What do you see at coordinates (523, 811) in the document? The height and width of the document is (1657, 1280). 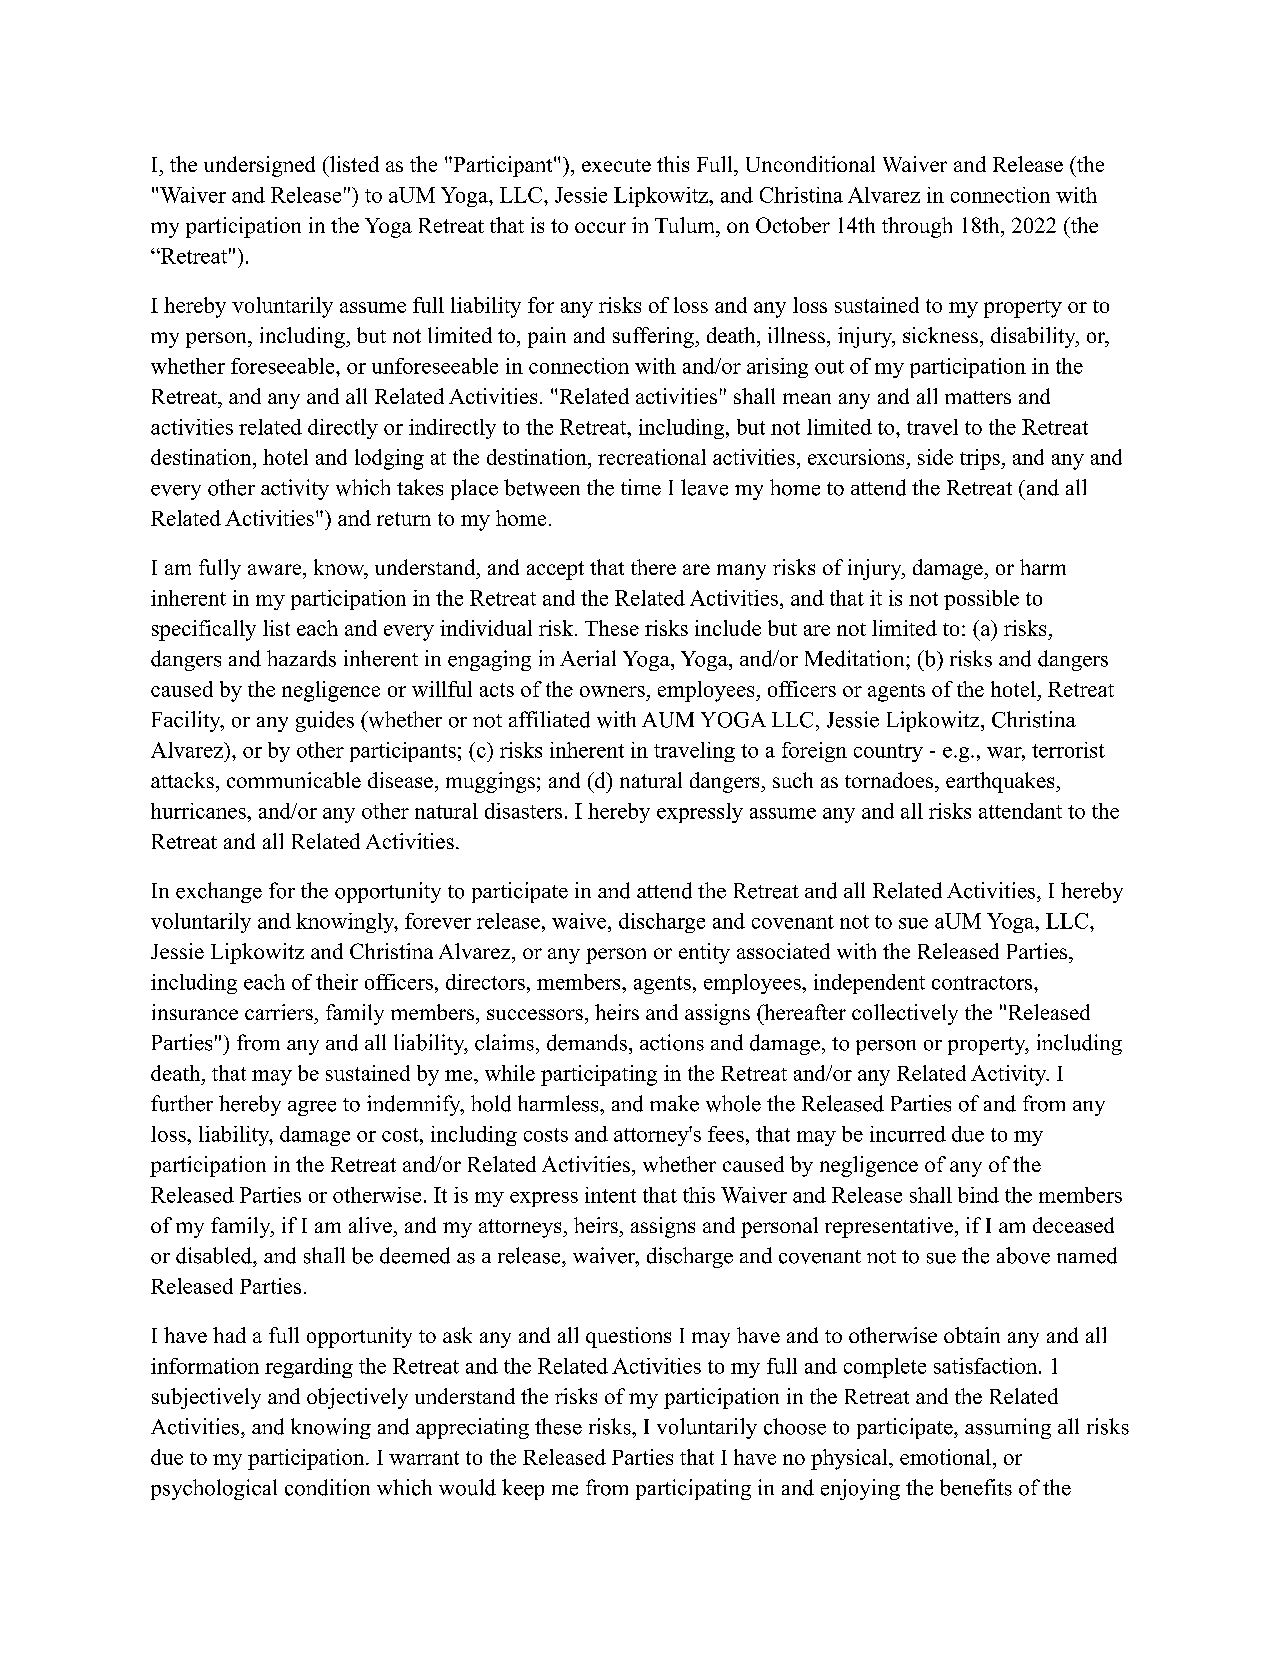 I see `disasters` at bounding box center [523, 811].
